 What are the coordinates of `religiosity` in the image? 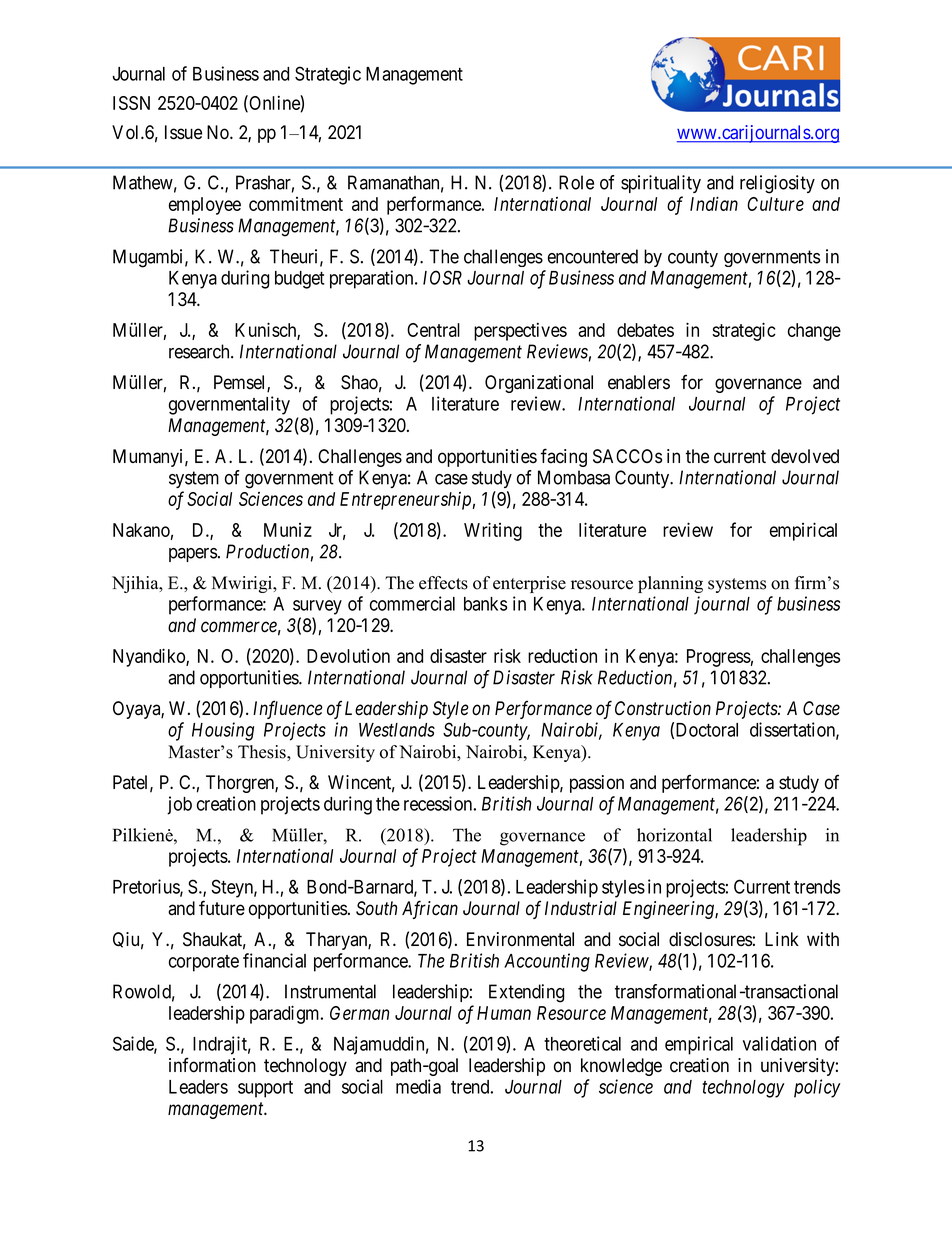 It's located at (777, 184).
